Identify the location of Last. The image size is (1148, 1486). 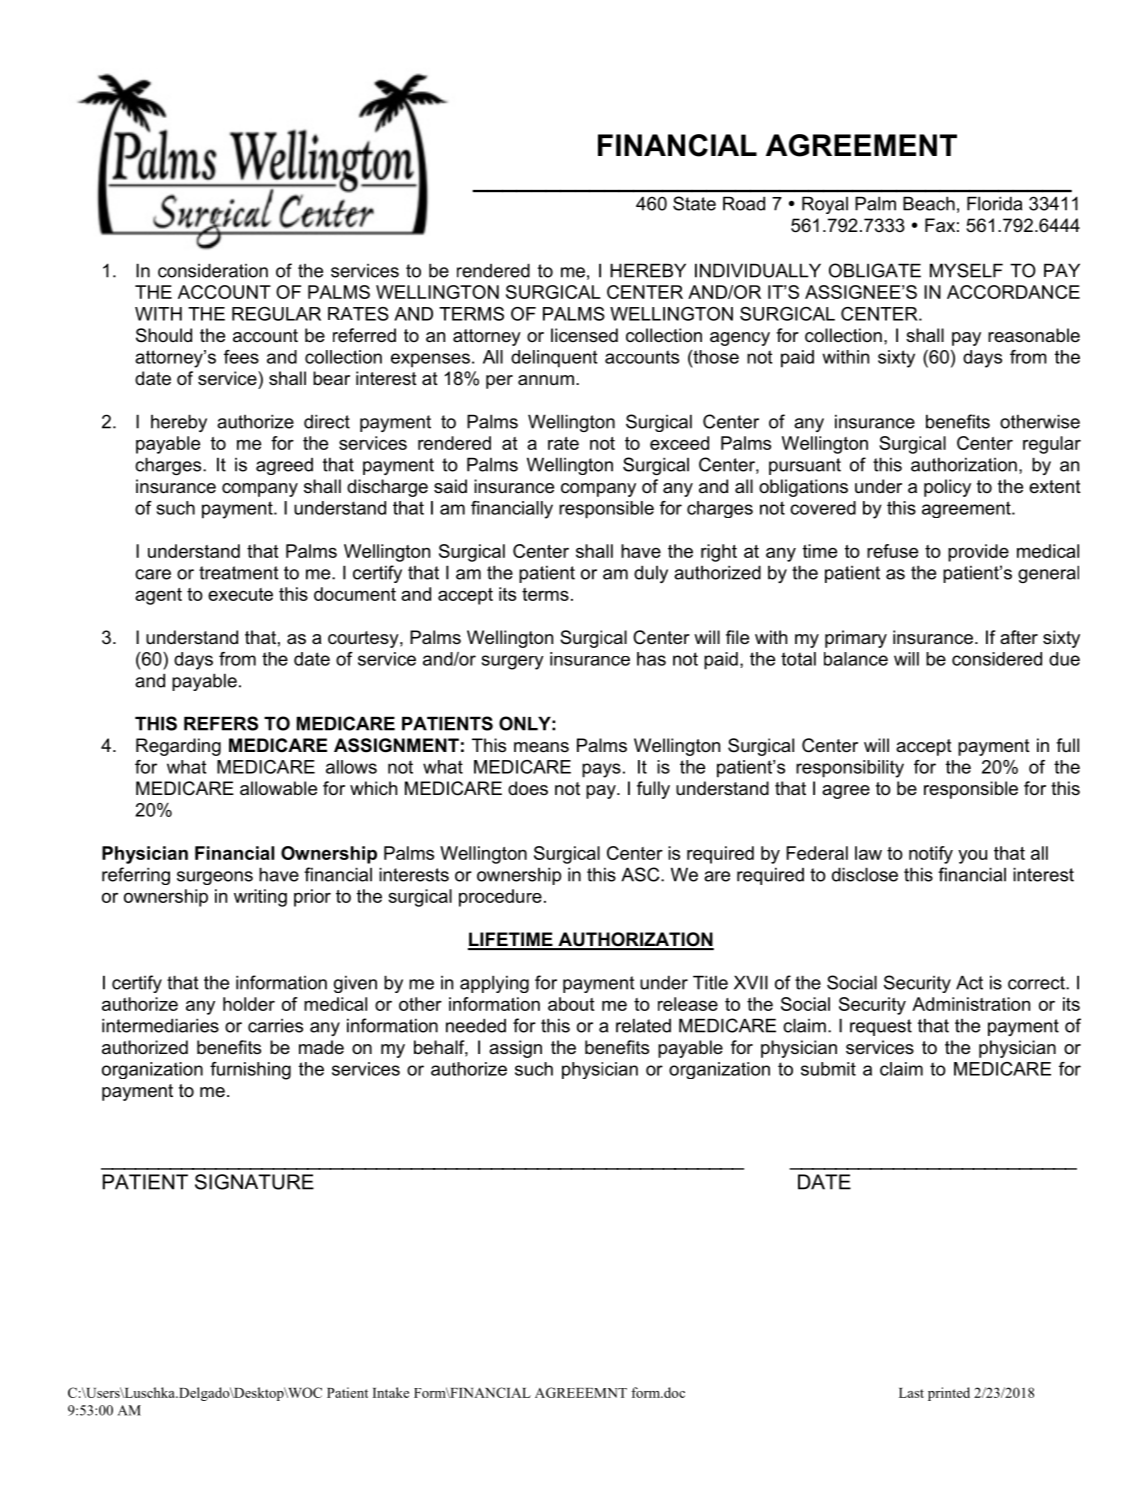
(911, 1393).
